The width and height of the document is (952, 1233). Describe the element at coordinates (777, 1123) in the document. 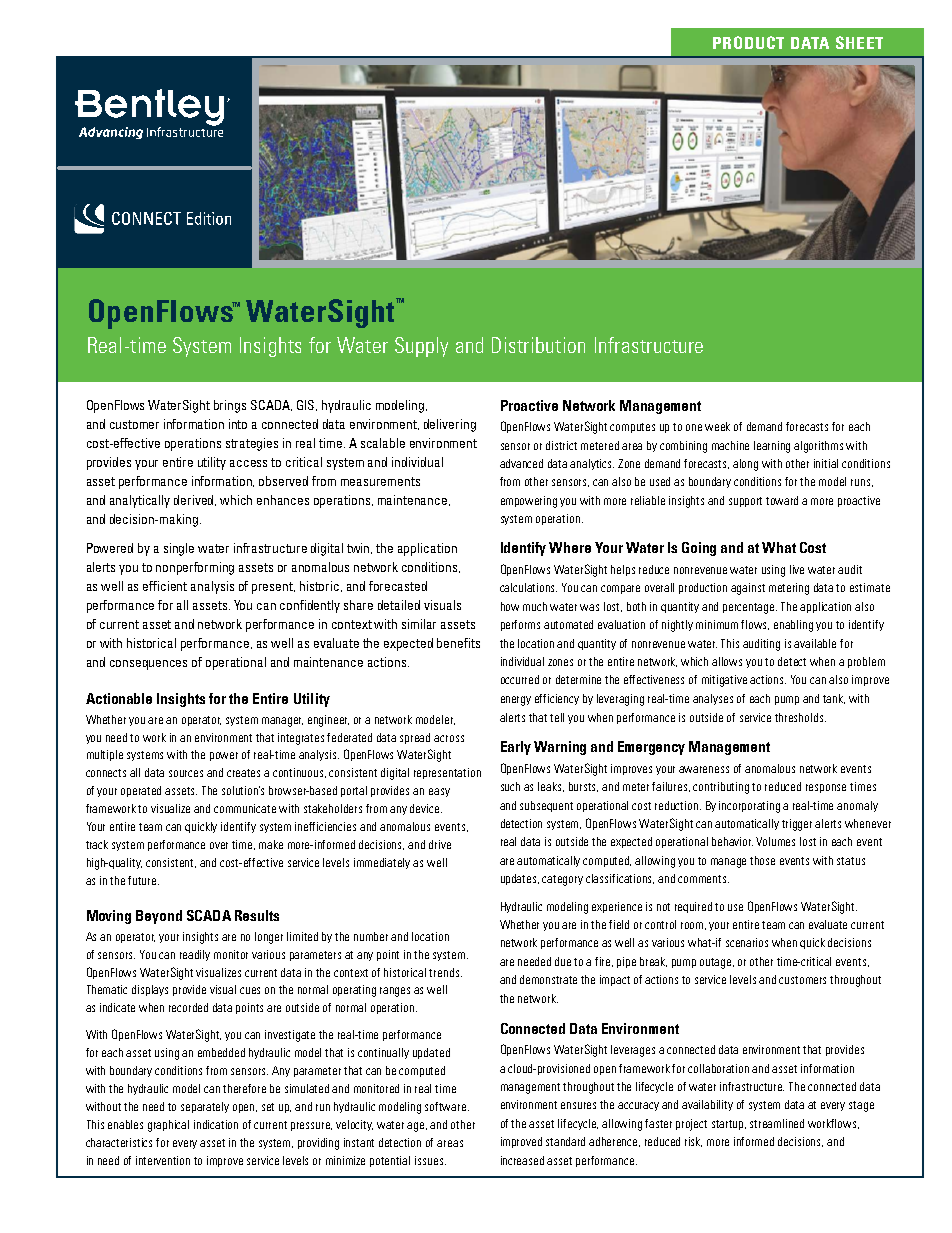

I see `streamlined` at that location.
